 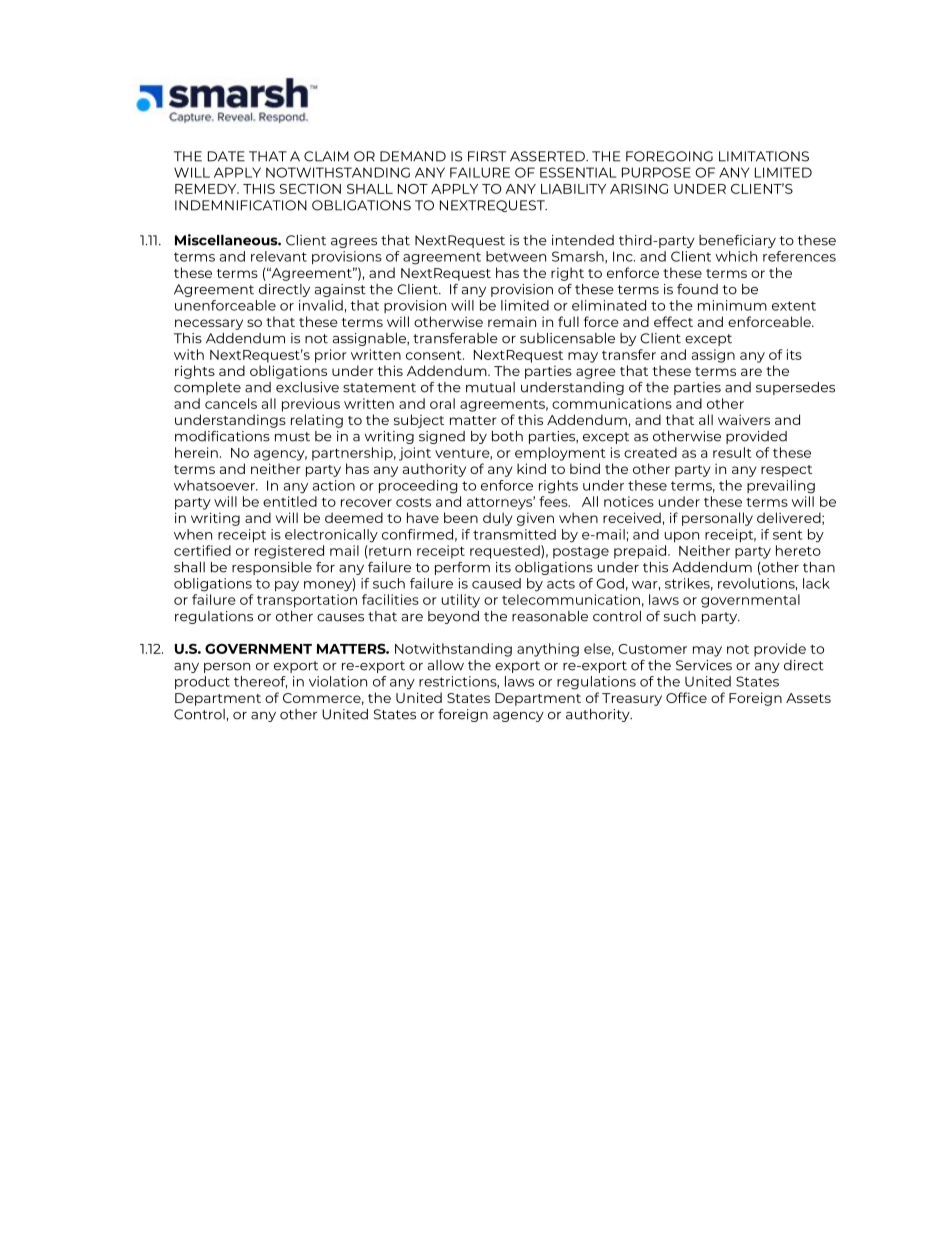 What do you see at coordinates (260, 682) in the screenshot?
I see `thereof` at bounding box center [260, 682].
